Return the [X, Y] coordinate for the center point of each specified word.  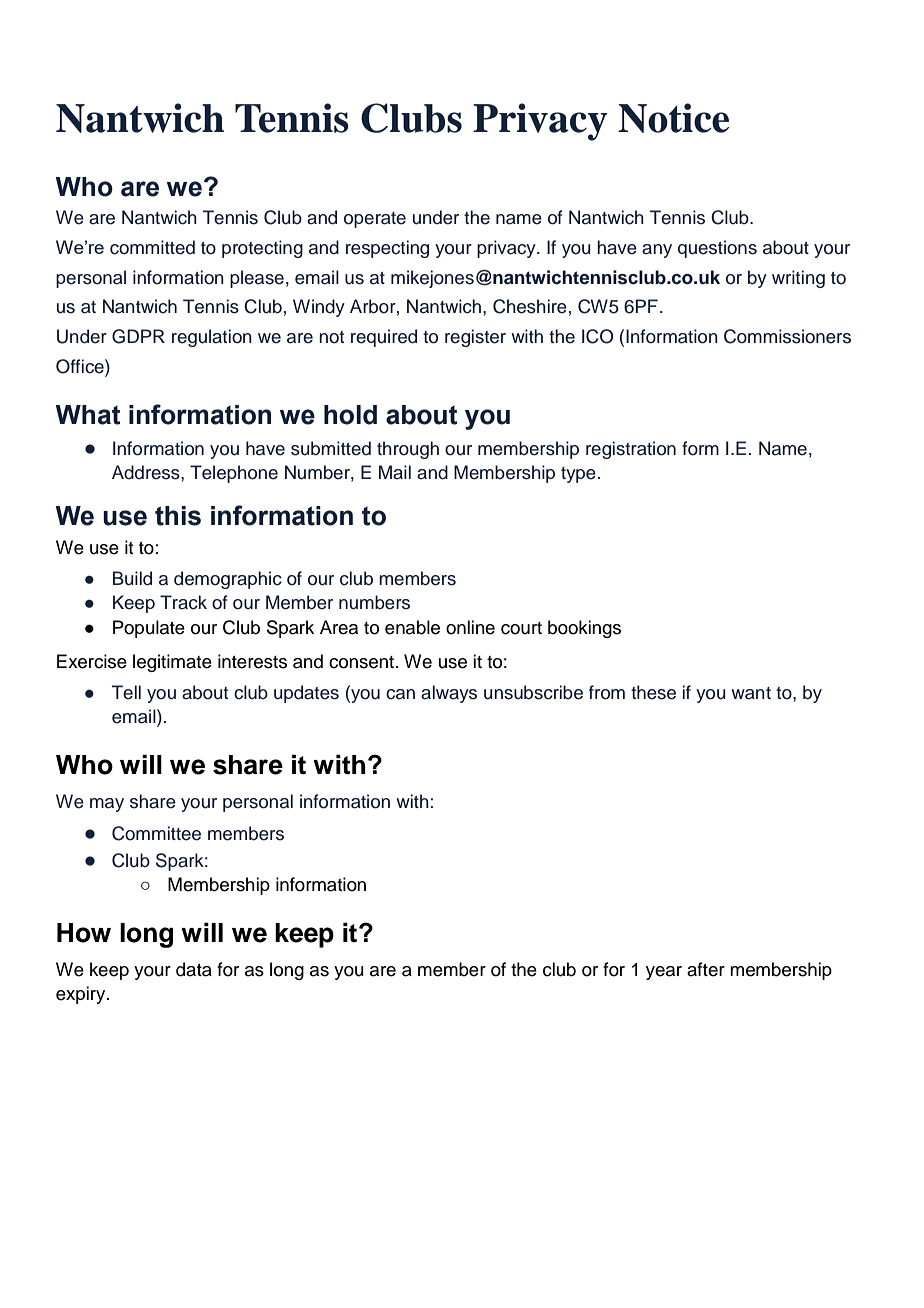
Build [132, 578]
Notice [673, 118]
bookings [584, 629]
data [194, 969]
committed [152, 247]
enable [412, 627]
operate [375, 220]
